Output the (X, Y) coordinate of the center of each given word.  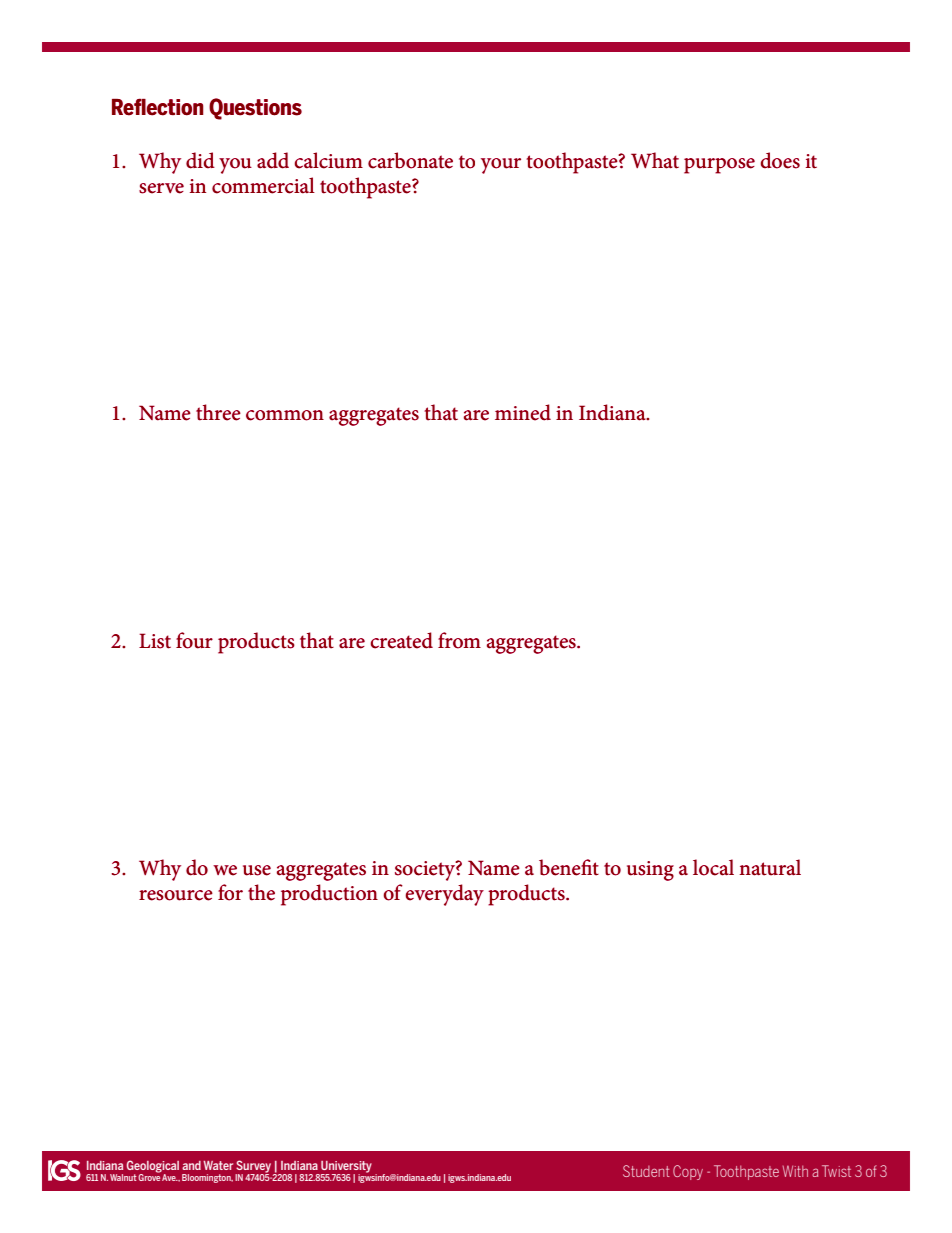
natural (770, 867)
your (501, 166)
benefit (569, 867)
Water (218, 1165)
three (218, 412)
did (200, 160)
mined (523, 412)
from (459, 640)
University (345, 1168)
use (257, 870)
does (780, 160)
